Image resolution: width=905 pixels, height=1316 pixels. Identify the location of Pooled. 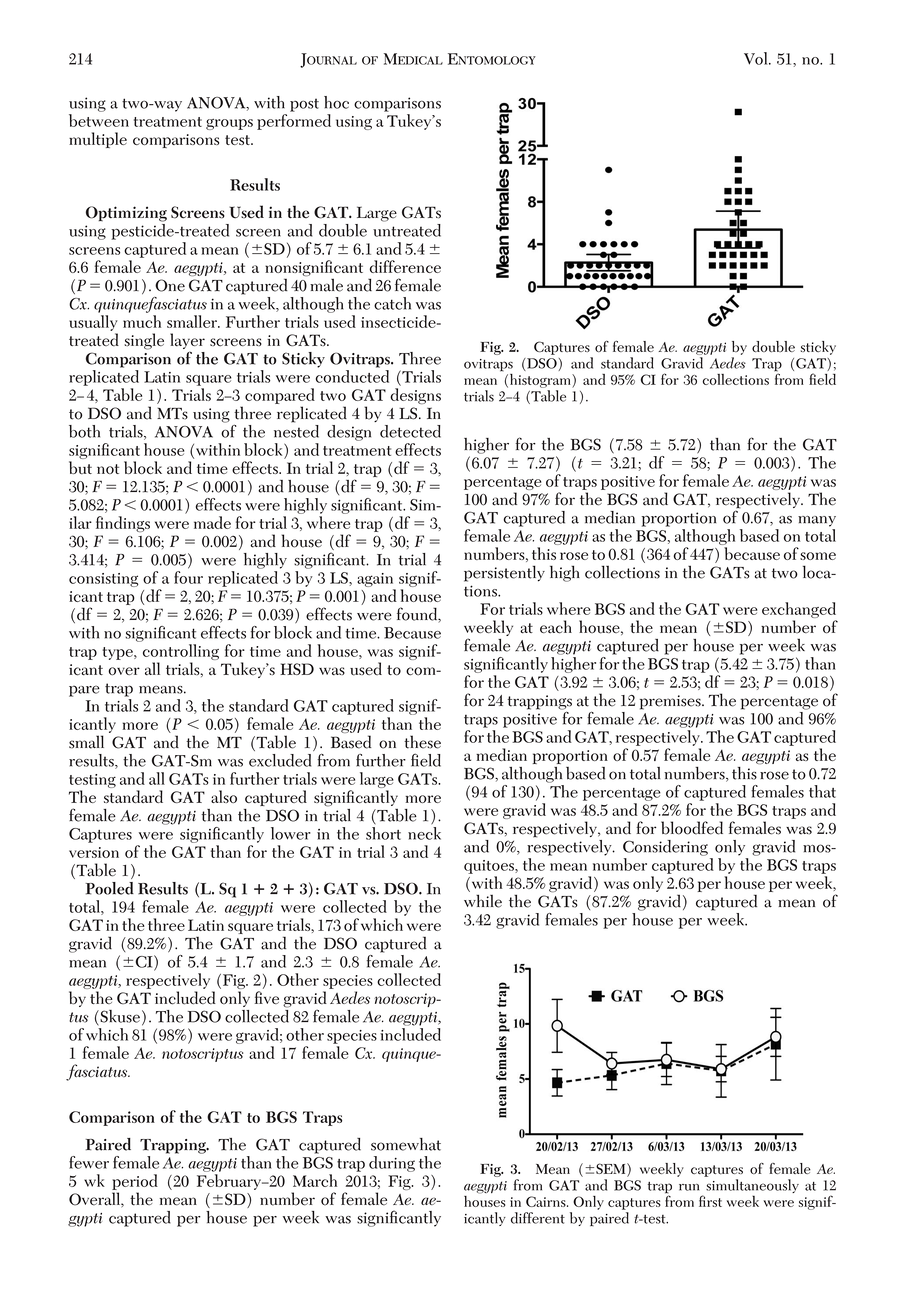
(110, 888).
